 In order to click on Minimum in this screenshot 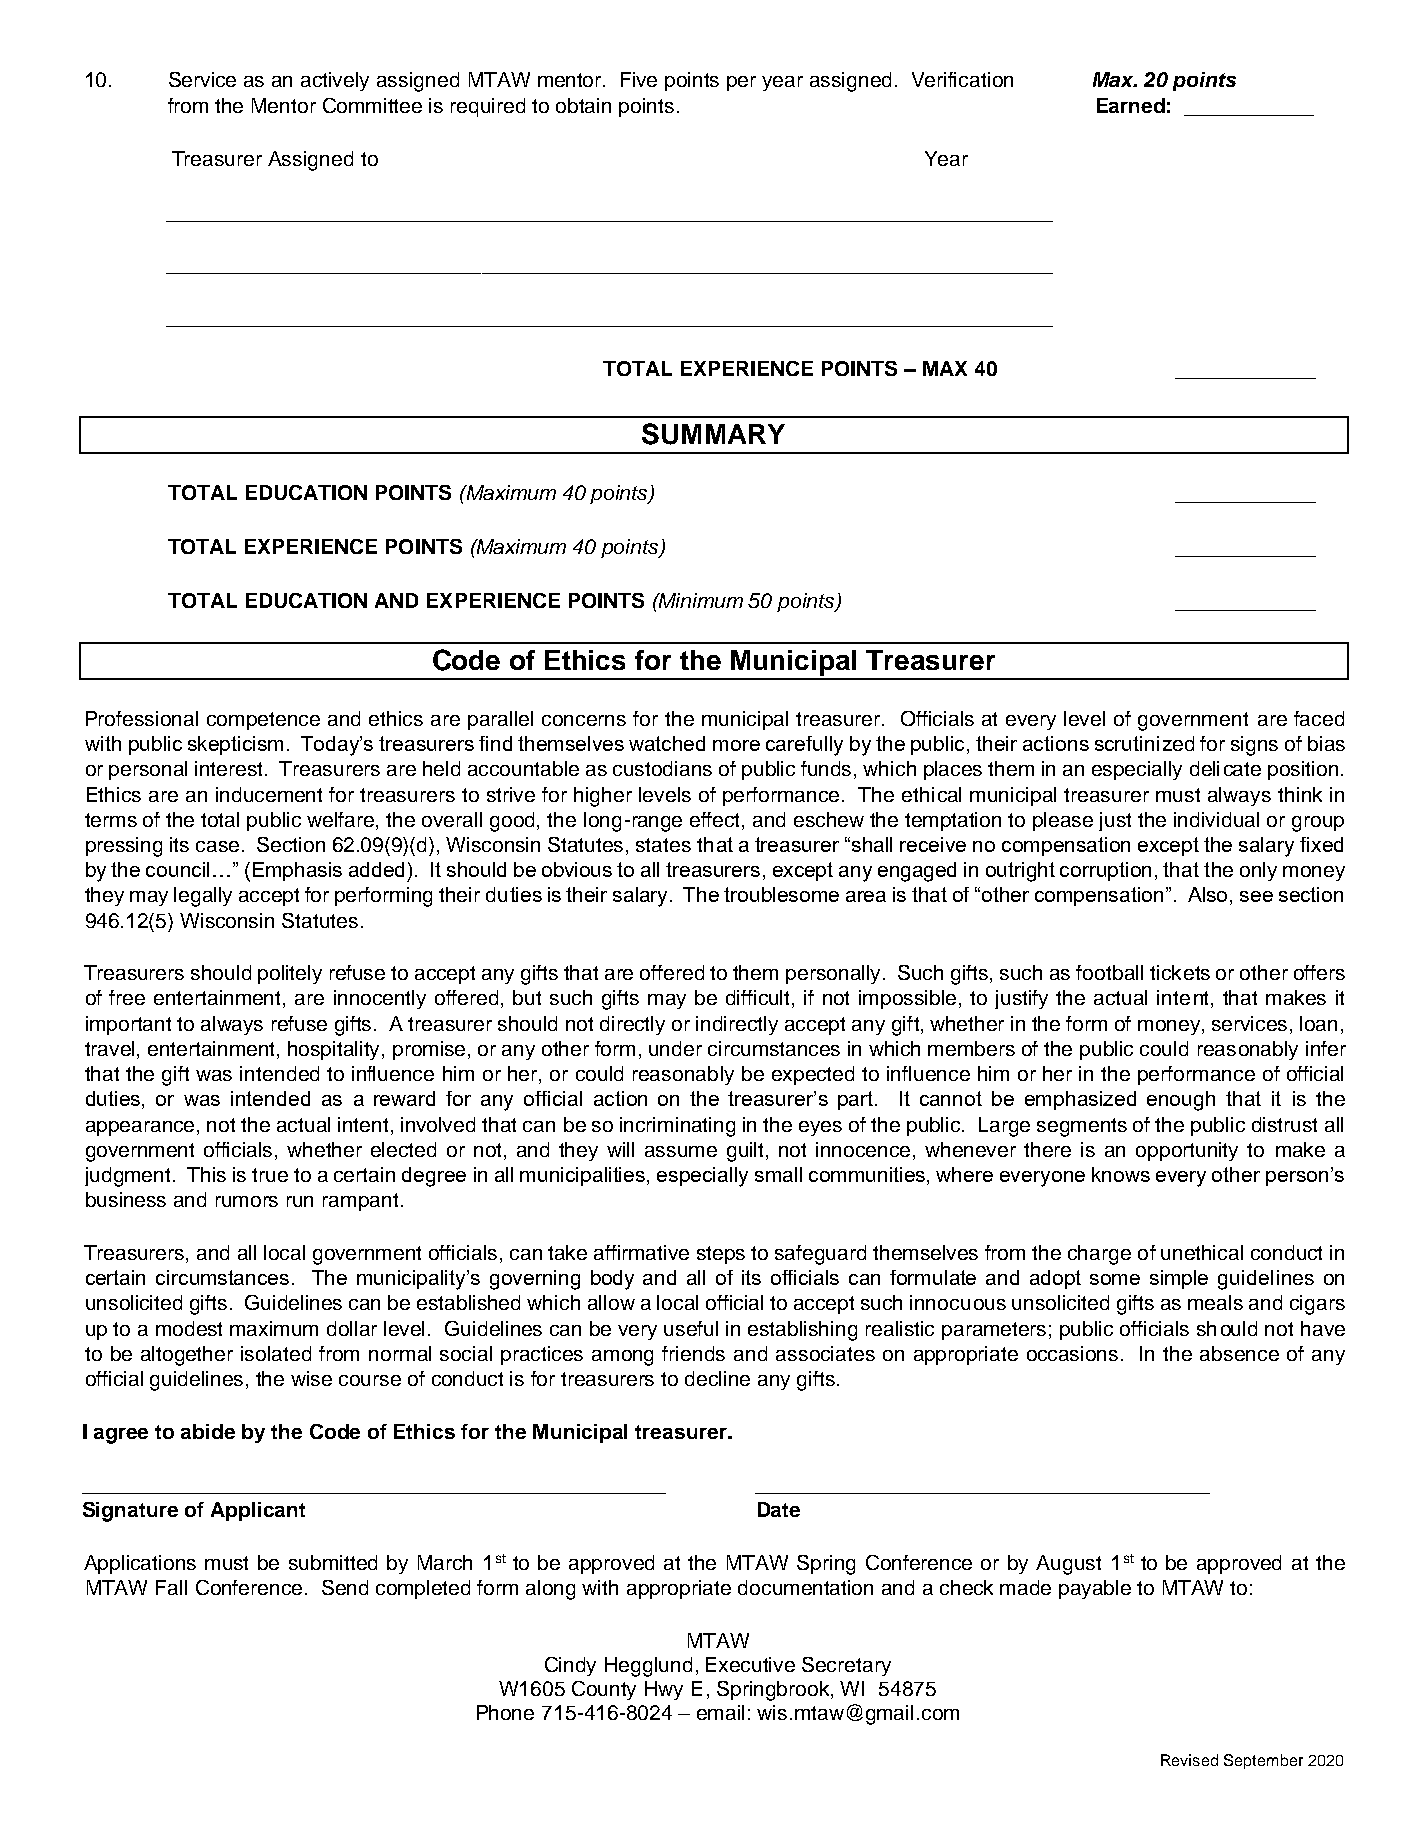, I will do `click(700, 600)`.
